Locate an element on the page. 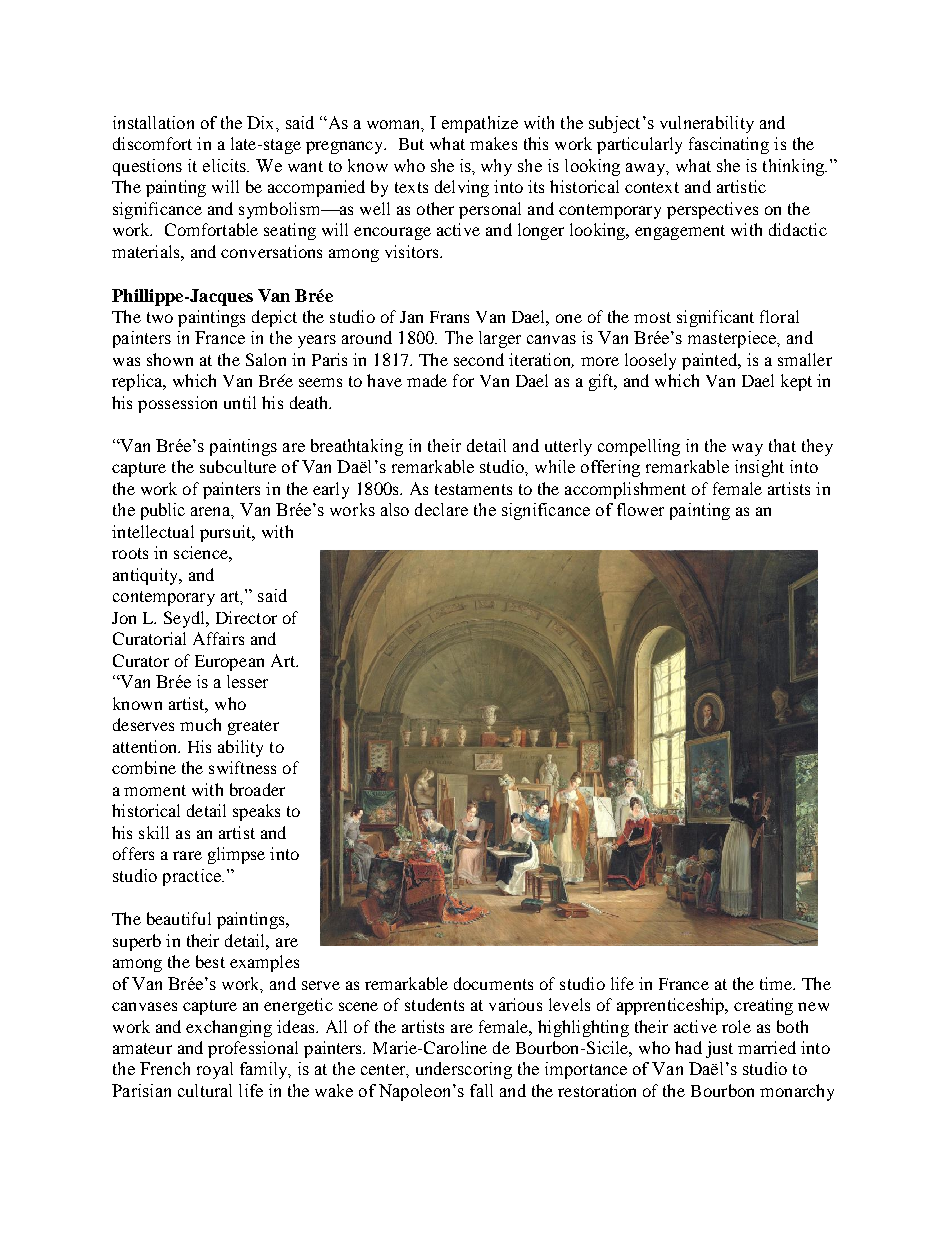  broader is located at coordinates (257, 789).
